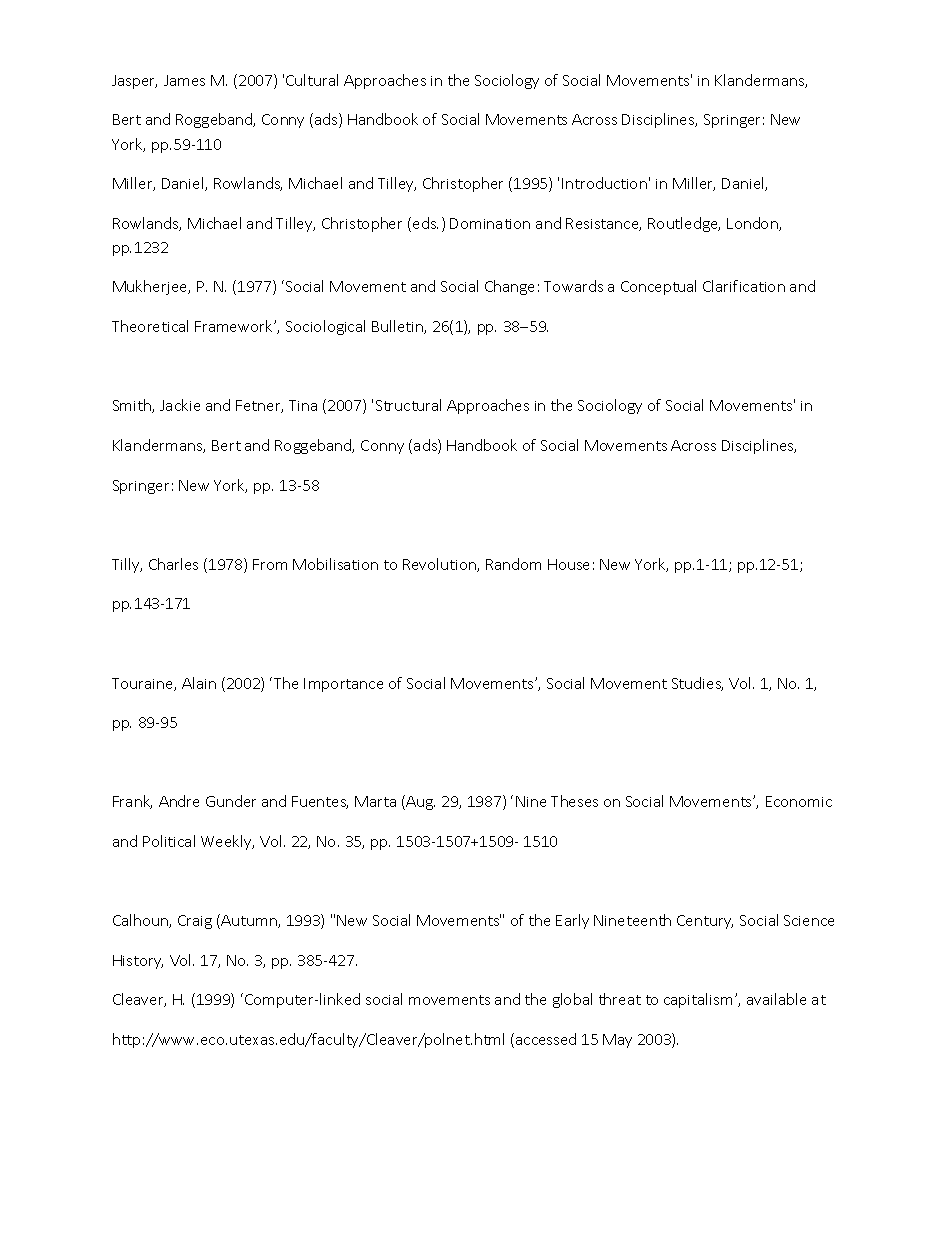 The image size is (952, 1233). What do you see at coordinates (138, 962) in the screenshot?
I see `History` at bounding box center [138, 962].
